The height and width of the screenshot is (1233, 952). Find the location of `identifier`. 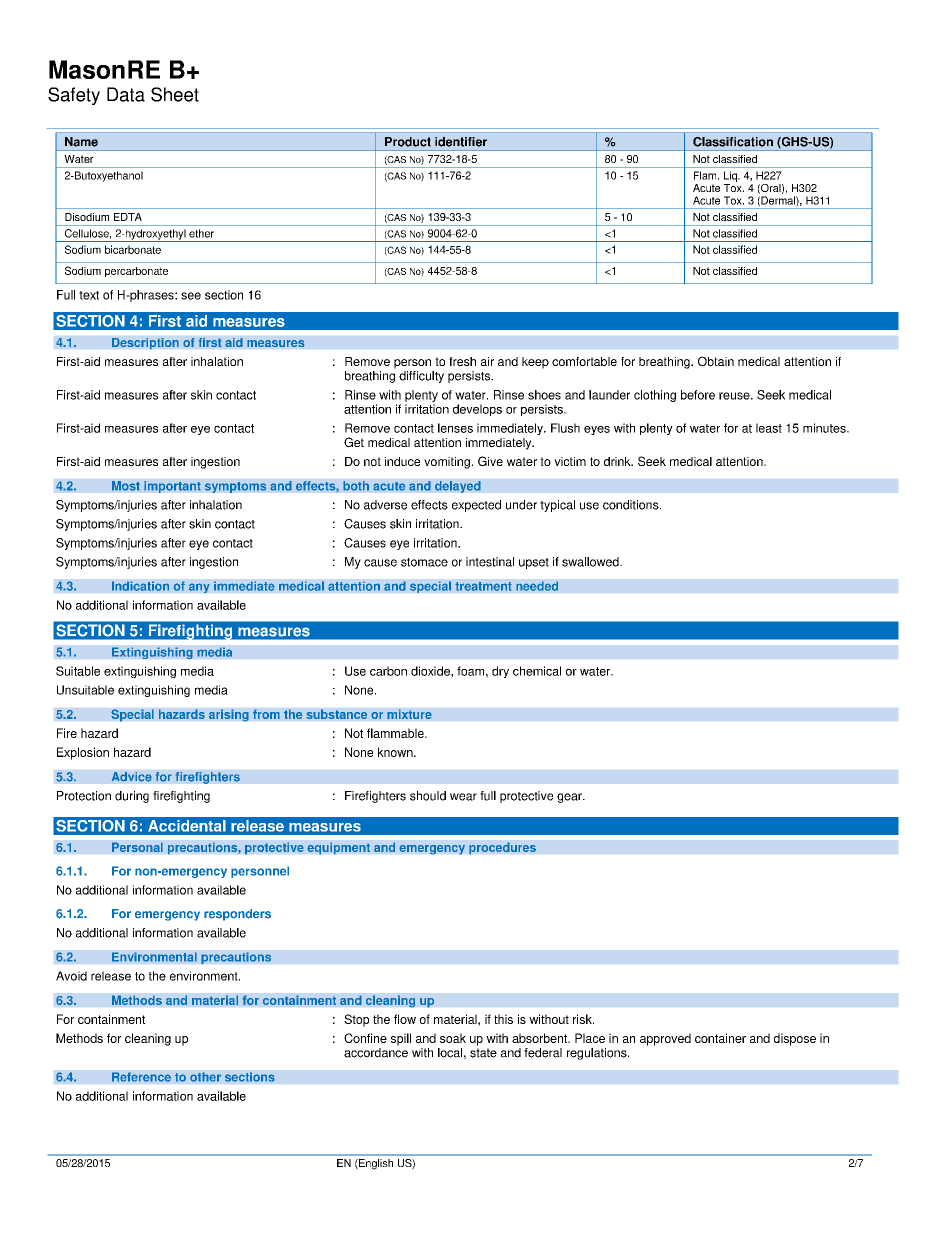

identifier is located at coordinates (461, 142).
